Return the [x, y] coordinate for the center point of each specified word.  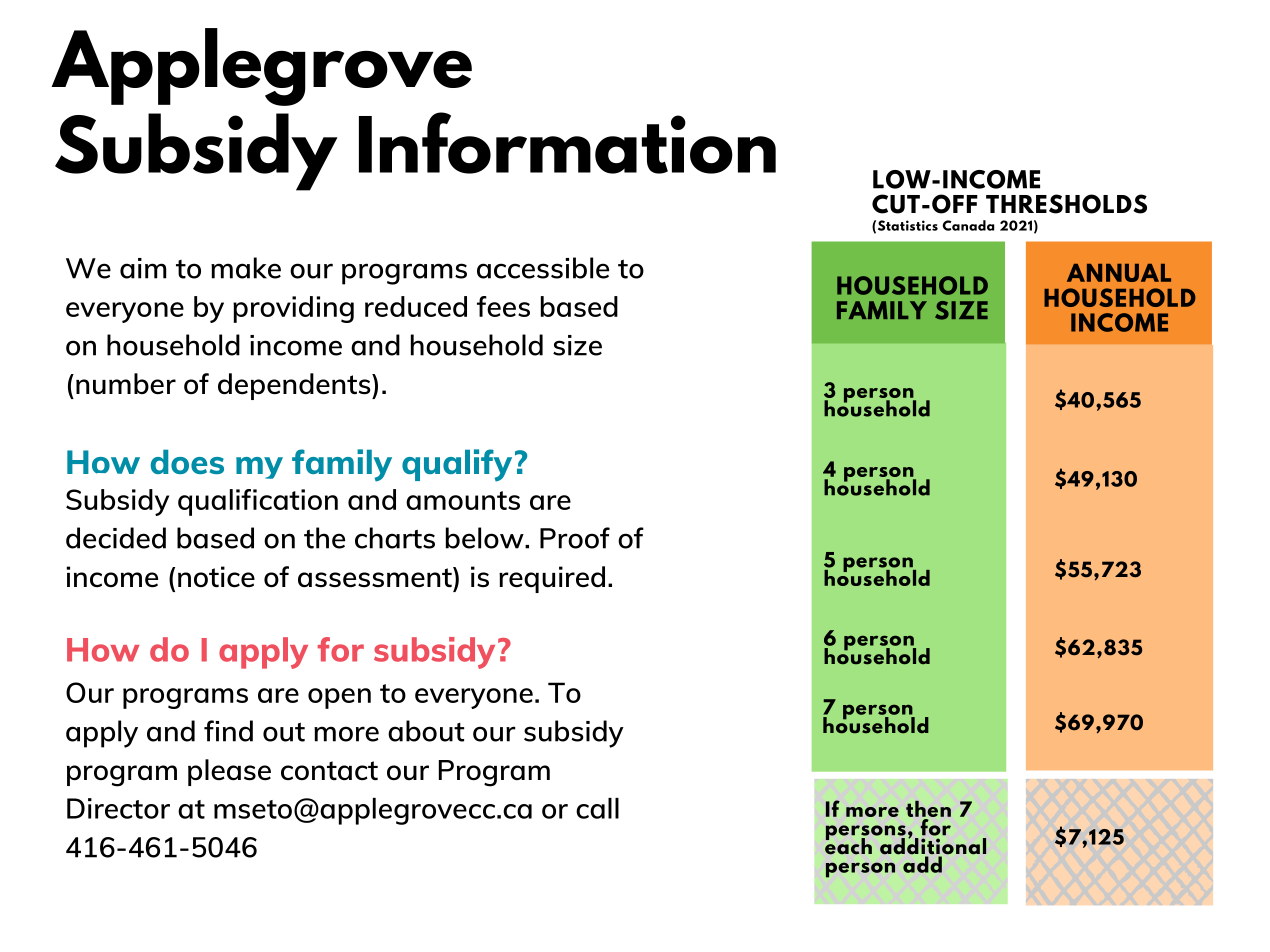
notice [216, 576]
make [246, 268]
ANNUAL [1119, 273]
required [552, 579]
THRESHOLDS [1066, 204]
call [597, 808]
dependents [295, 386]
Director [118, 808]
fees [503, 306]
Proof [575, 538]
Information [567, 143]
